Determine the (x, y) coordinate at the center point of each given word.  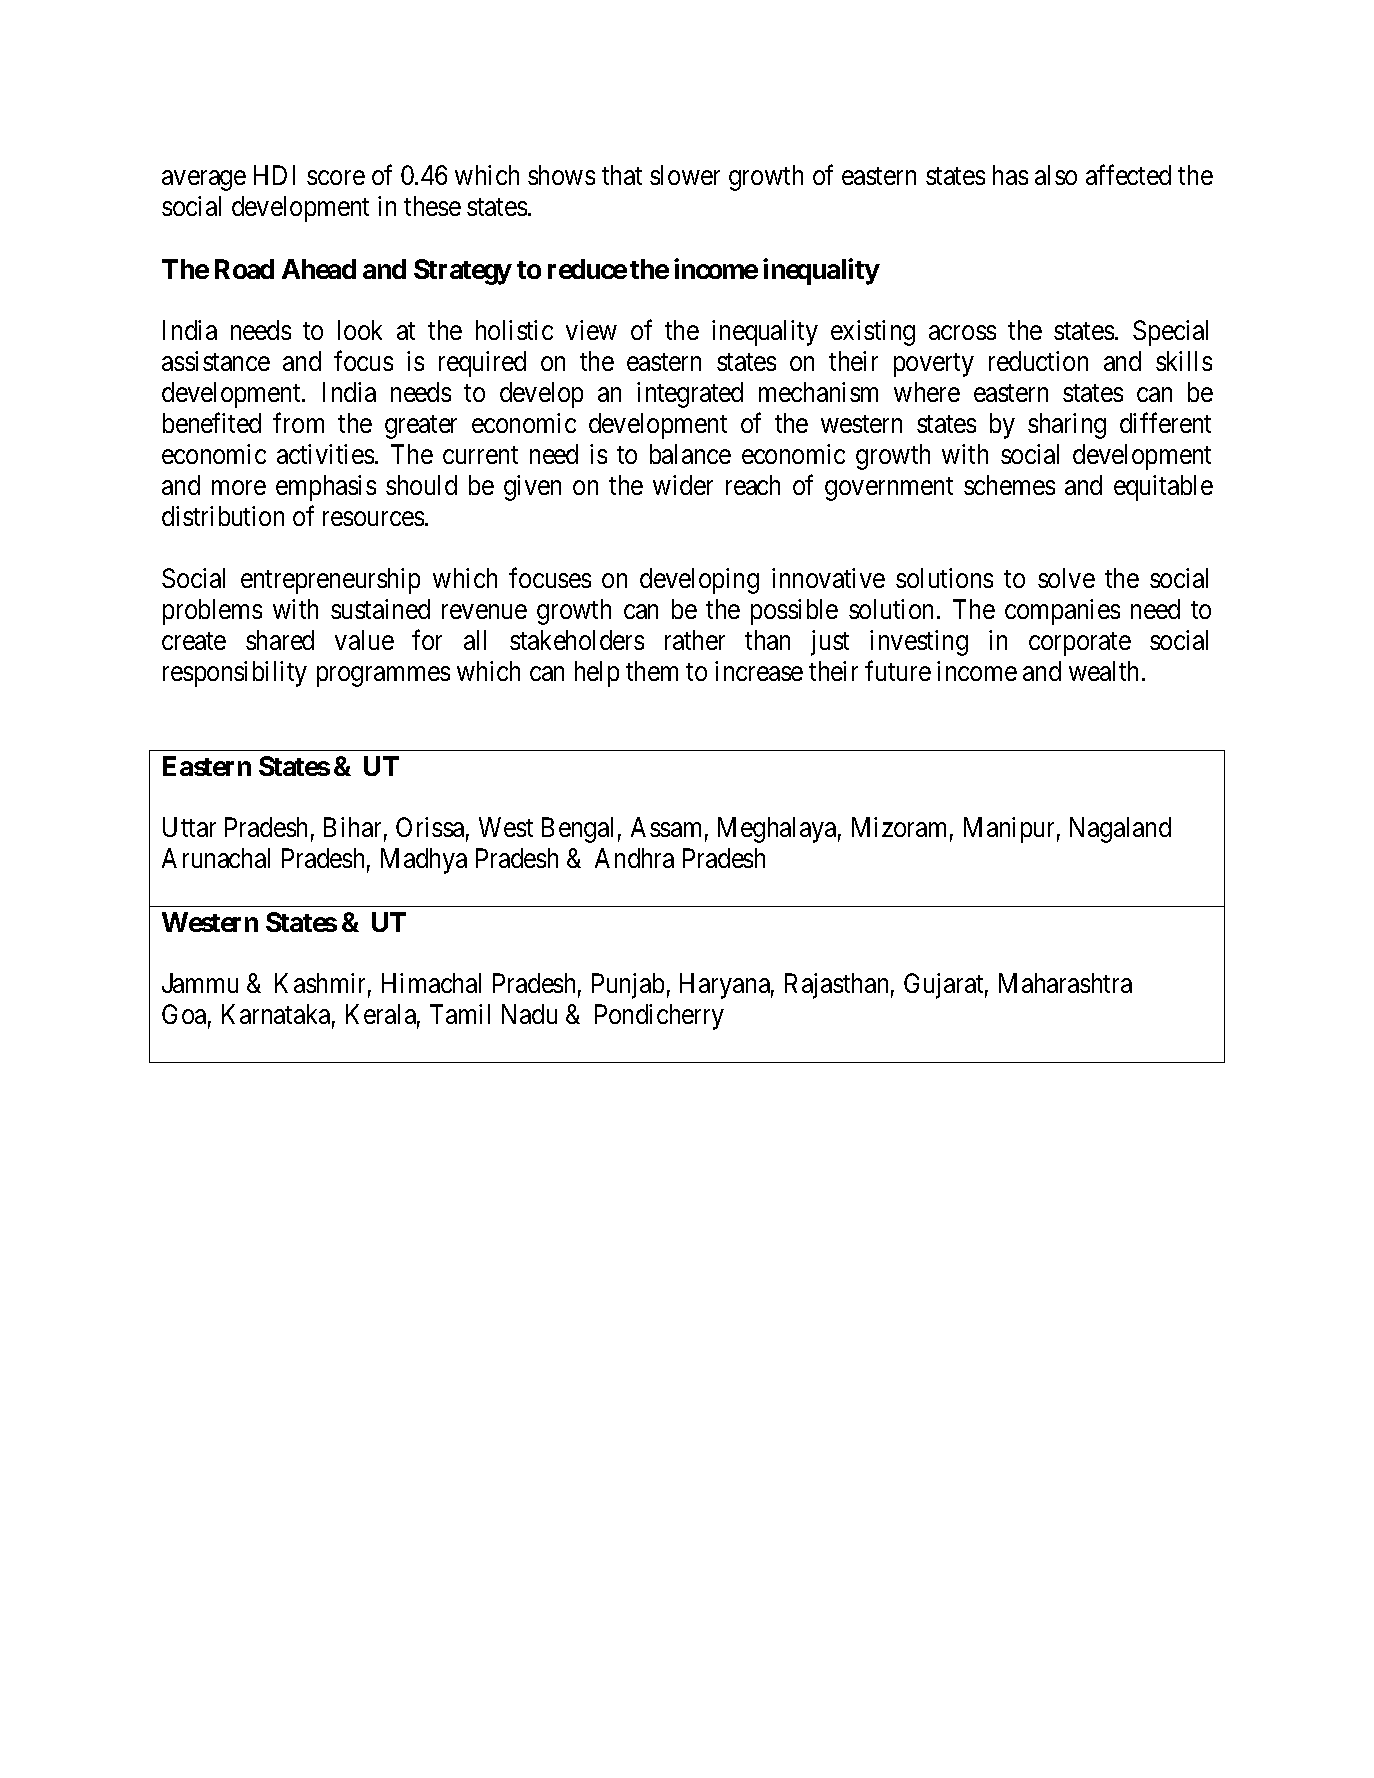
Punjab (628, 986)
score (336, 178)
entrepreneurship (330, 581)
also (1056, 175)
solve (1066, 578)
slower (685, 175)
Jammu (200, 983)
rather (695, 640)
